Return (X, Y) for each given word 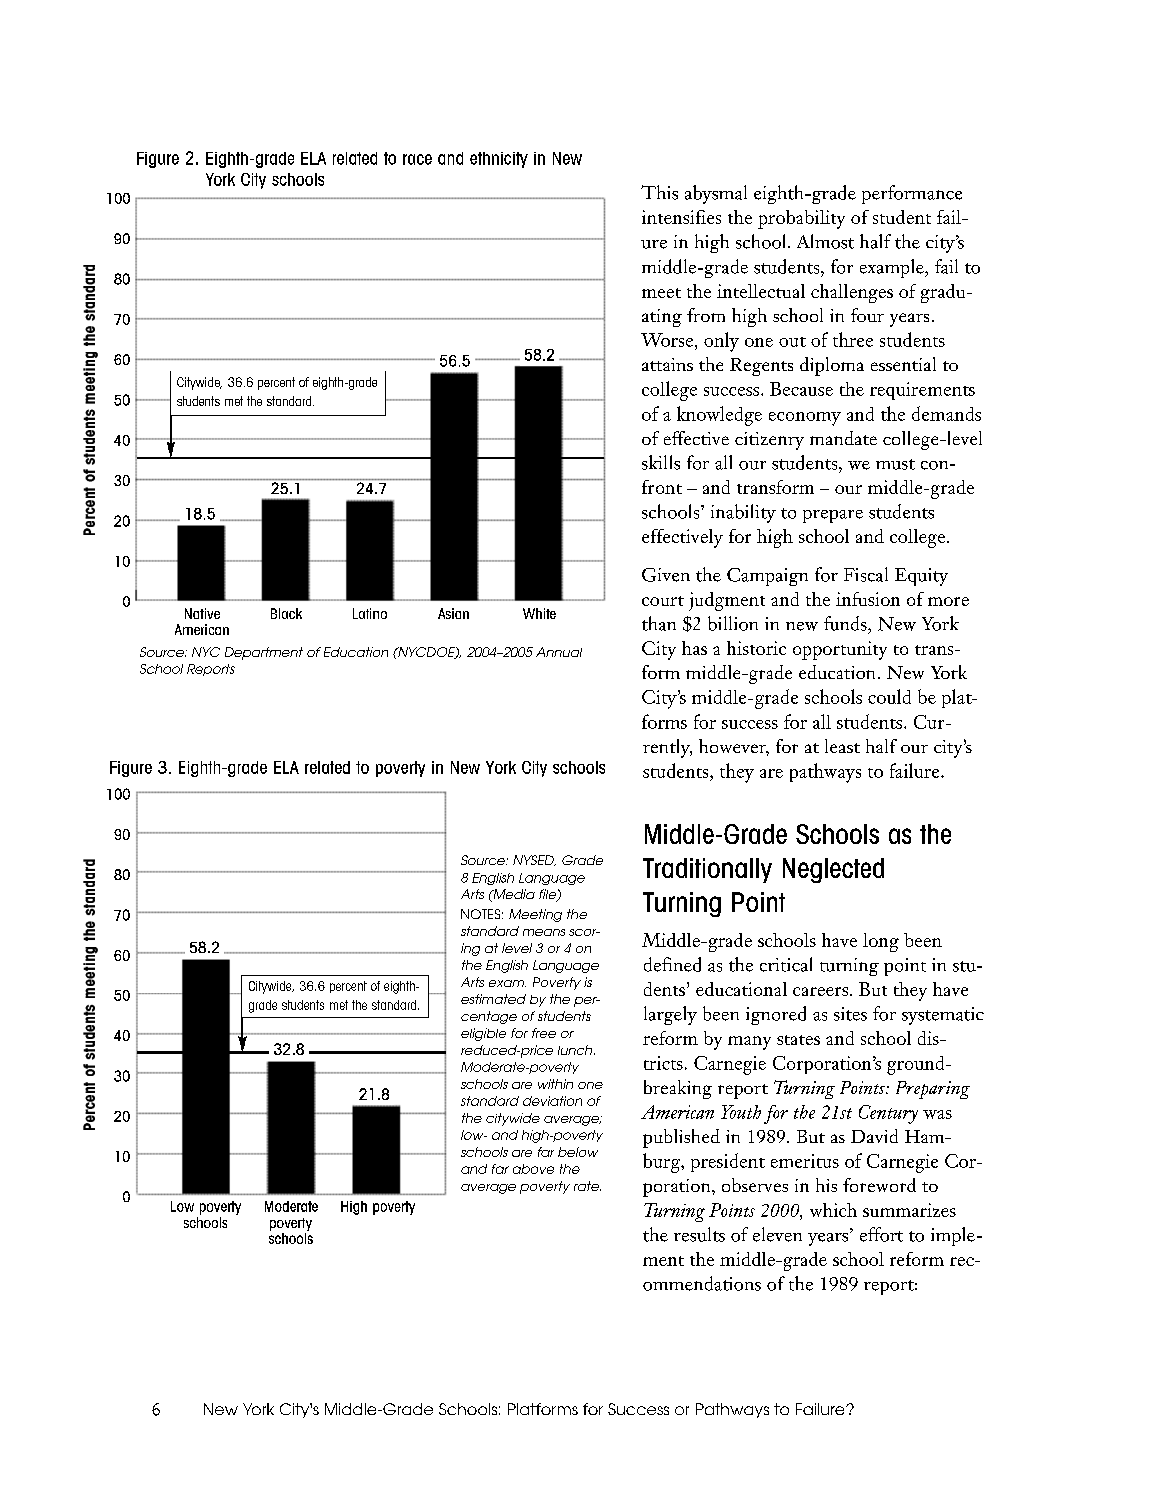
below (578, 1152)
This (659, 192)
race (417, 159)
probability (801, 219)
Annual (559, 652)
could (889, 696)
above (533, 1169)
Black (286, 613)
